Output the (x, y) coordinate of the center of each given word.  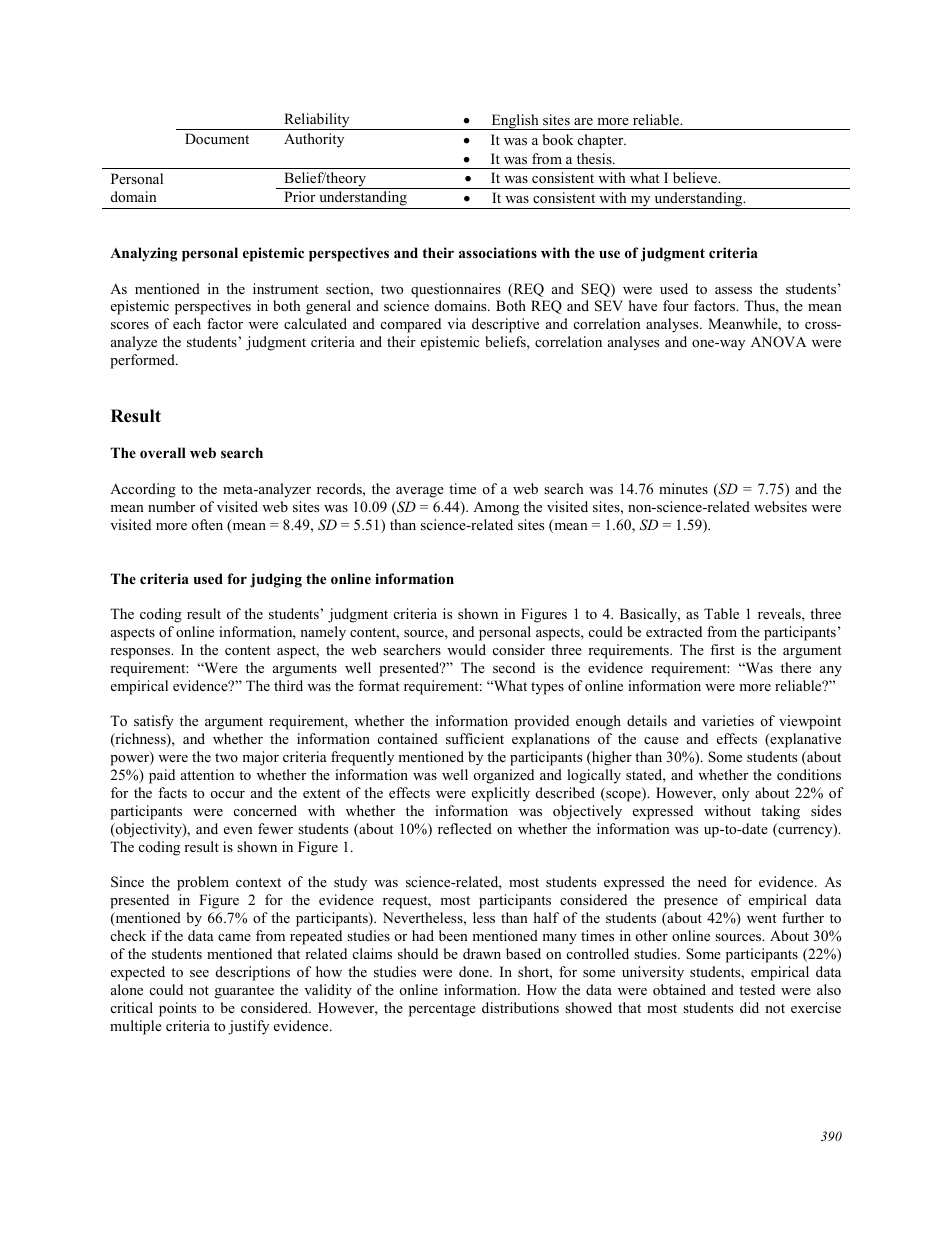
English (515, 122)
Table (721, 613)
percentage (442, 1010)
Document (217, 138)
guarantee (244, 992)
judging (276, 580)
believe (696, 177)
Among (496, 508)
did (749, 1007)
